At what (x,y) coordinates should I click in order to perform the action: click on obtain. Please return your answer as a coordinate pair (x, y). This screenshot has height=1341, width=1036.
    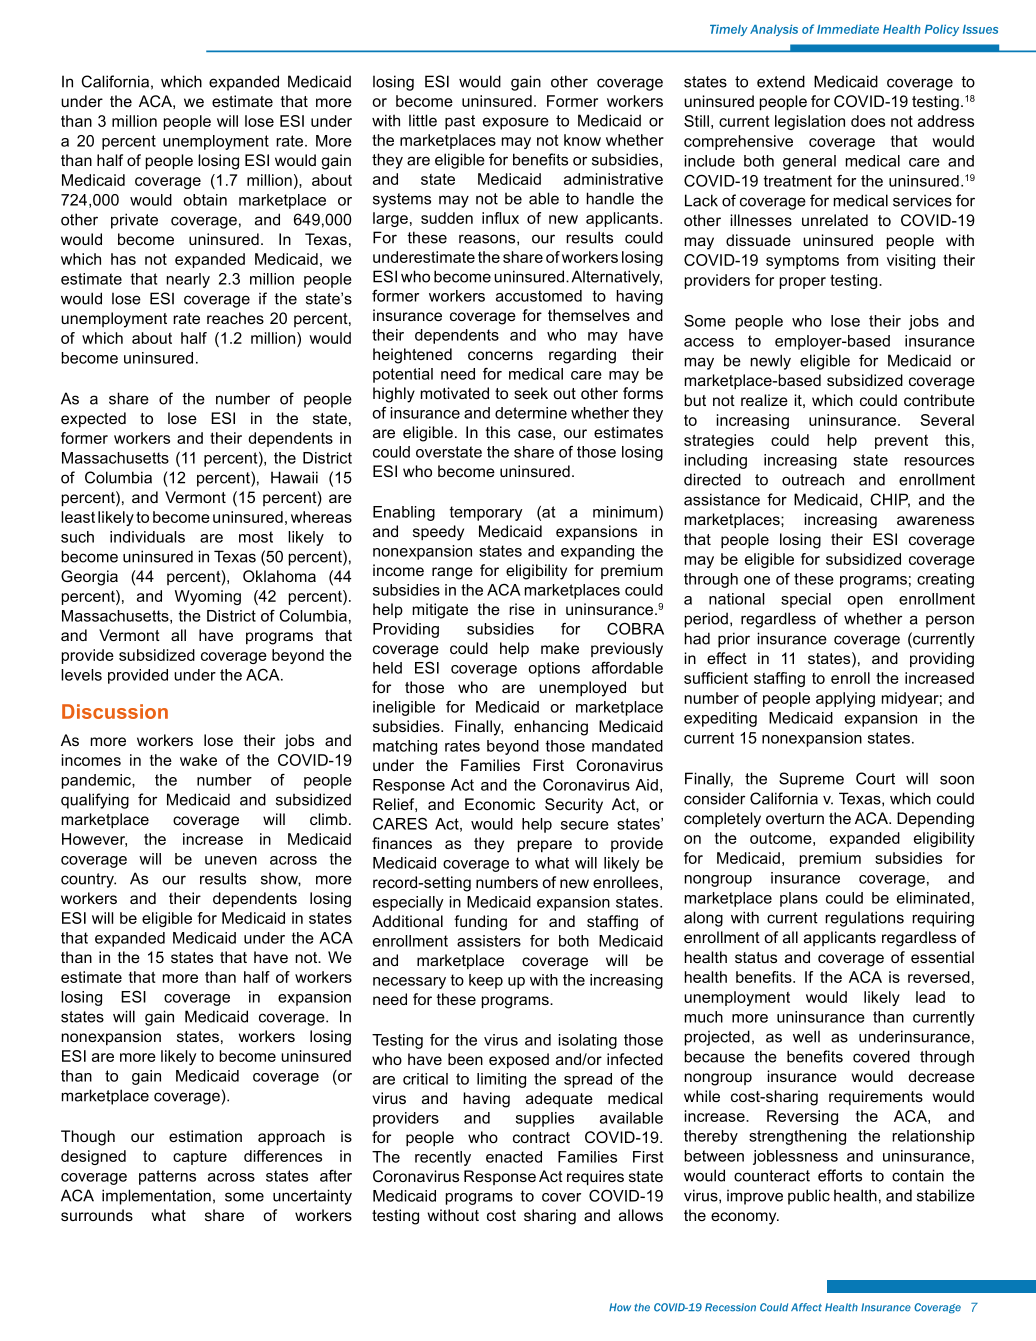
    Looking at the image, I should click on (205, 200).
